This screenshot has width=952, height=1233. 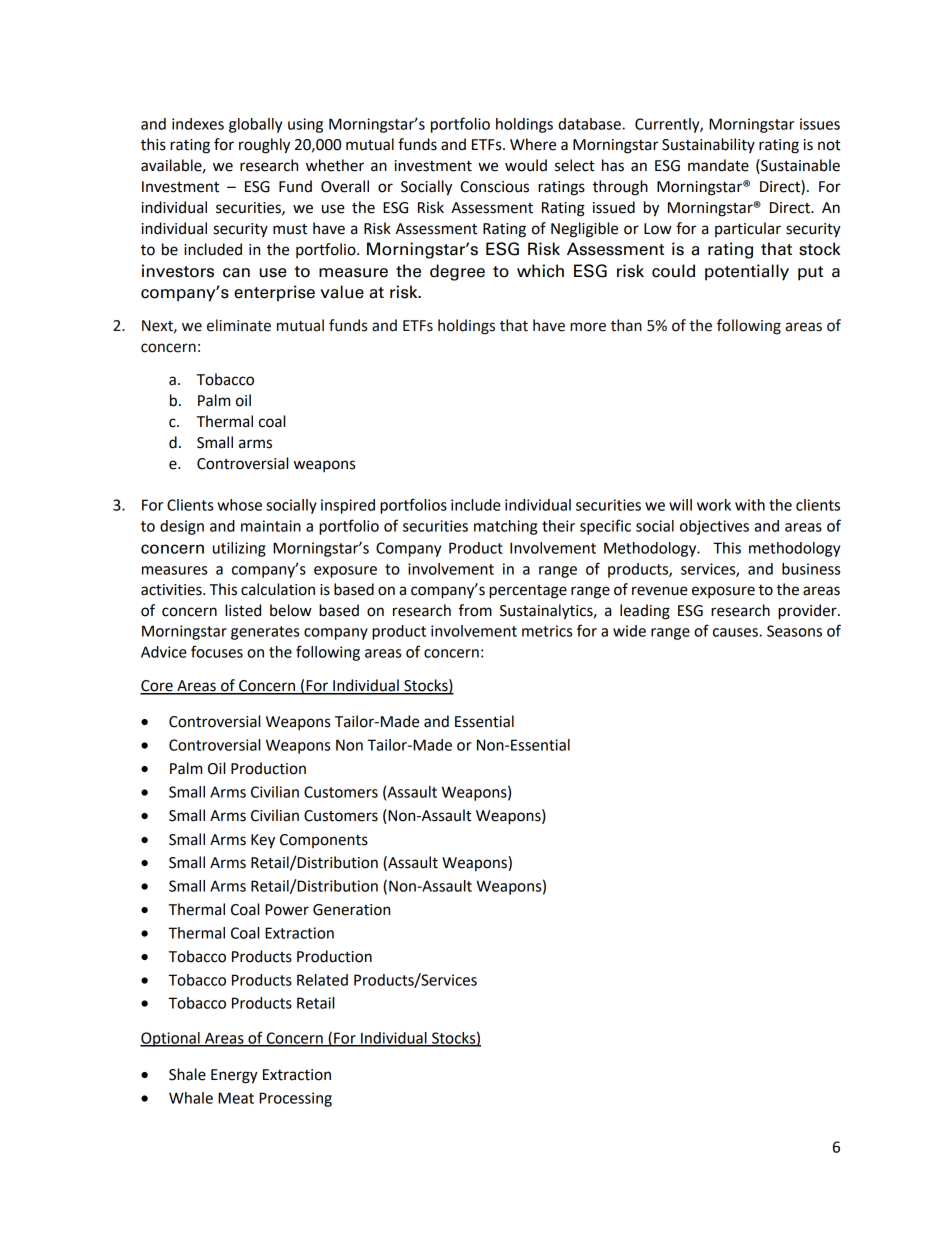 What do you see at coordinates (264, 146) in the screenshot?
I see `roughly` at bounding box center [264, 146].
